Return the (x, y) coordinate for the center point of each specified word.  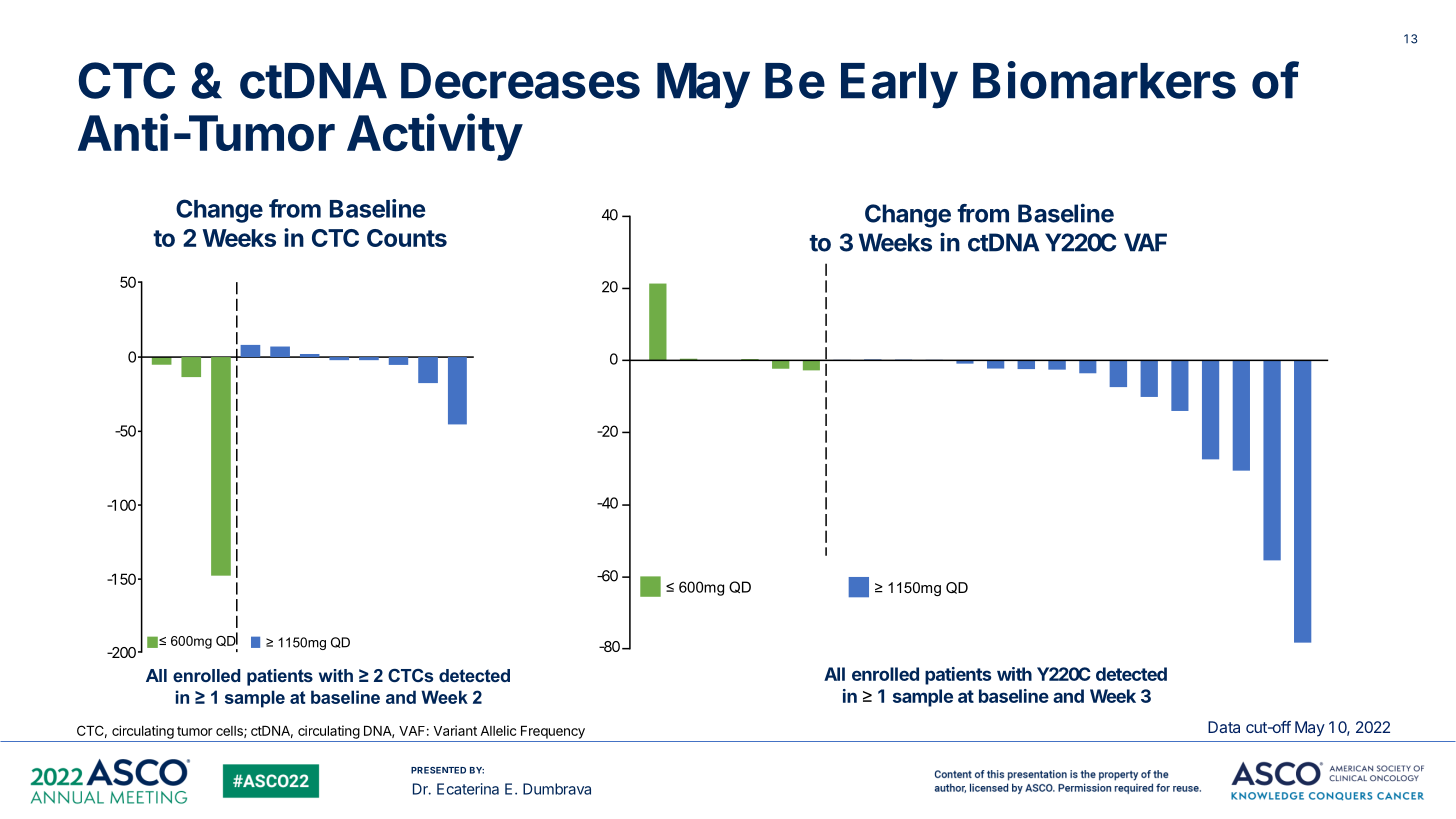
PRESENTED (438, 770)
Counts (407, 238)
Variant (455, 730)
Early (899, 86)
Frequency (553, 732)
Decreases (520, 81)
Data (1224, 727)
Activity (435, 137)
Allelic (498, 730)
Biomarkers (1104, 80)
